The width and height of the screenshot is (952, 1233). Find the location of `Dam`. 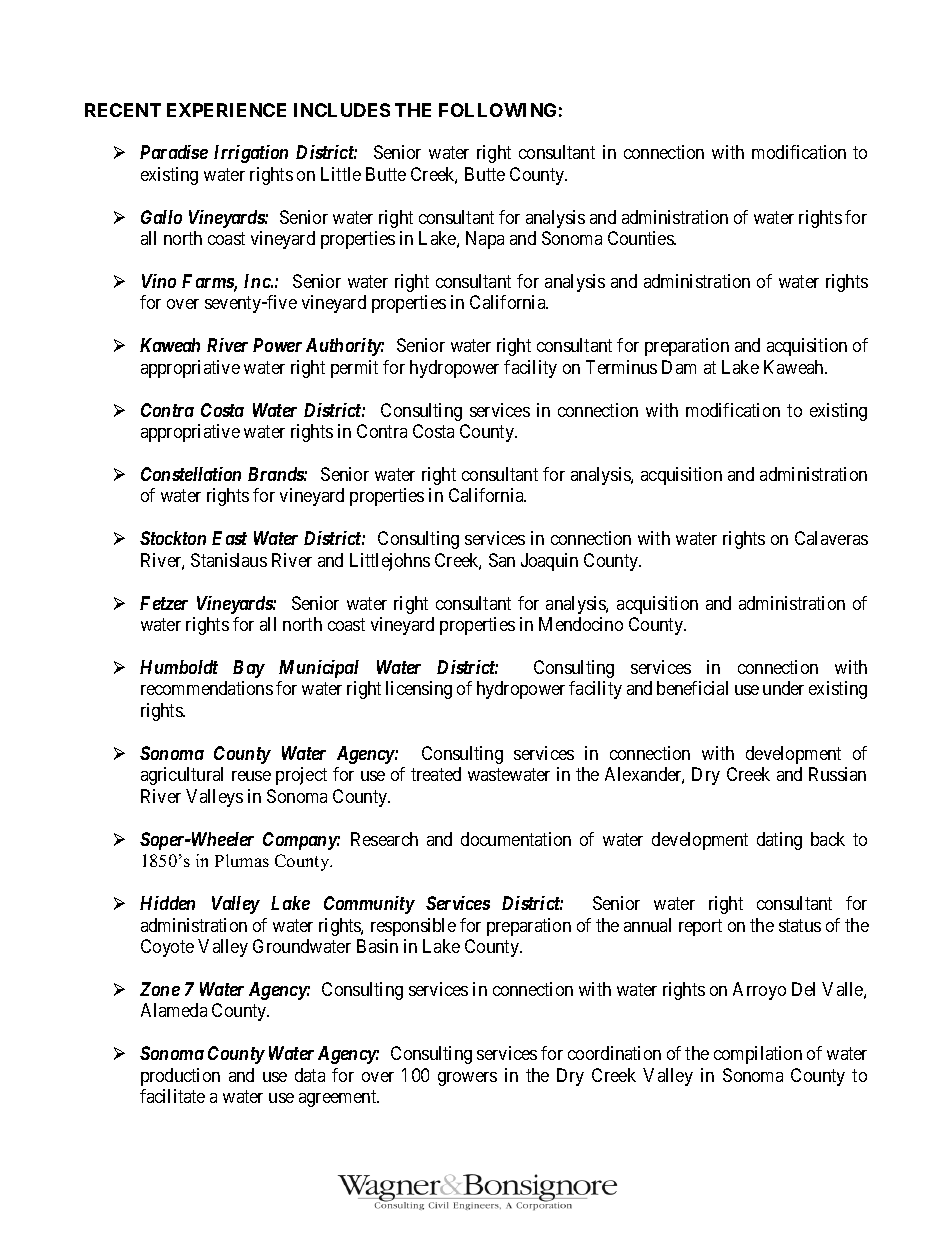

Dam is located at coordinates (679, 367).
